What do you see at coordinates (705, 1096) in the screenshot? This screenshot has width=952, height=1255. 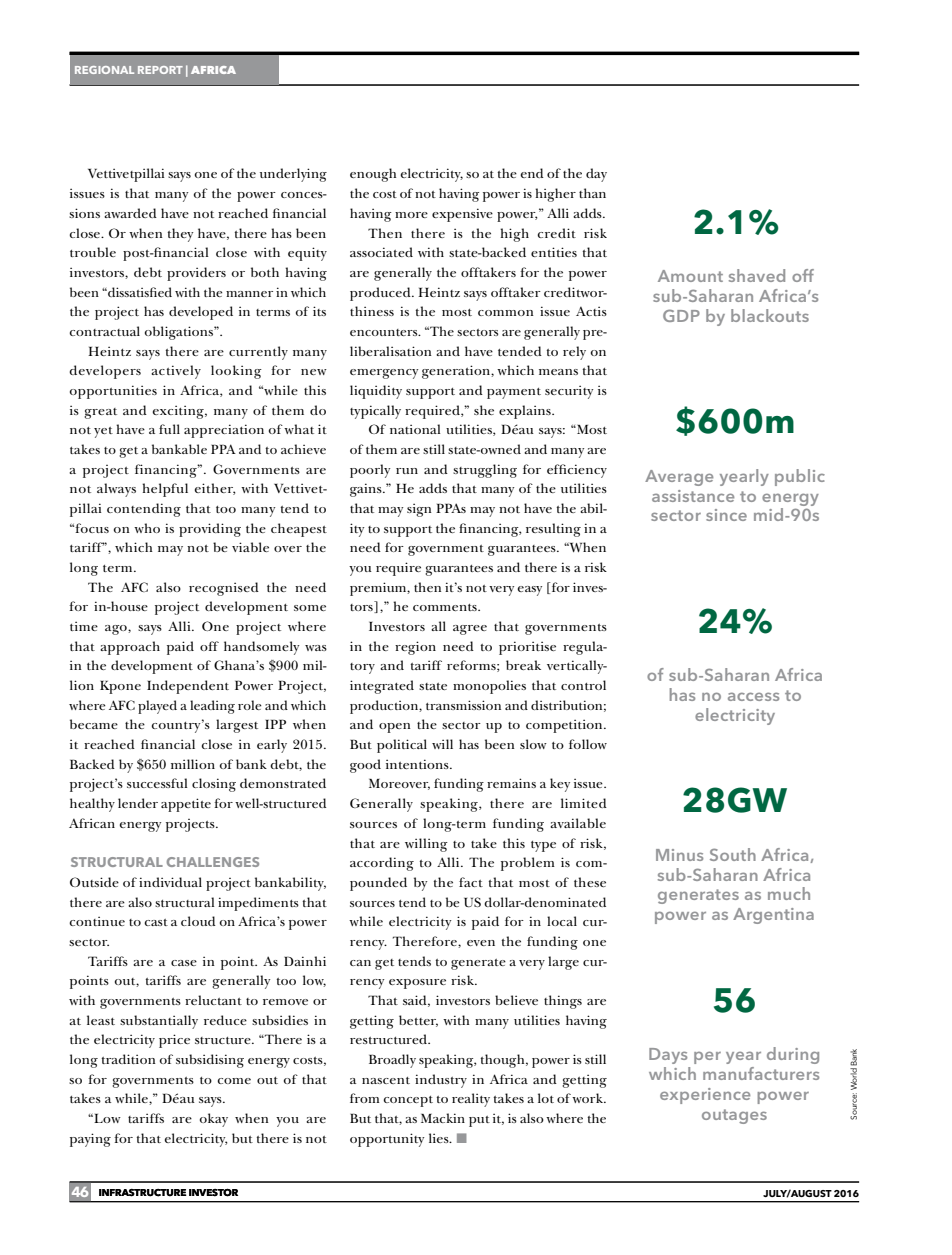 I see `experience` at bounding box center [705, 1096].
